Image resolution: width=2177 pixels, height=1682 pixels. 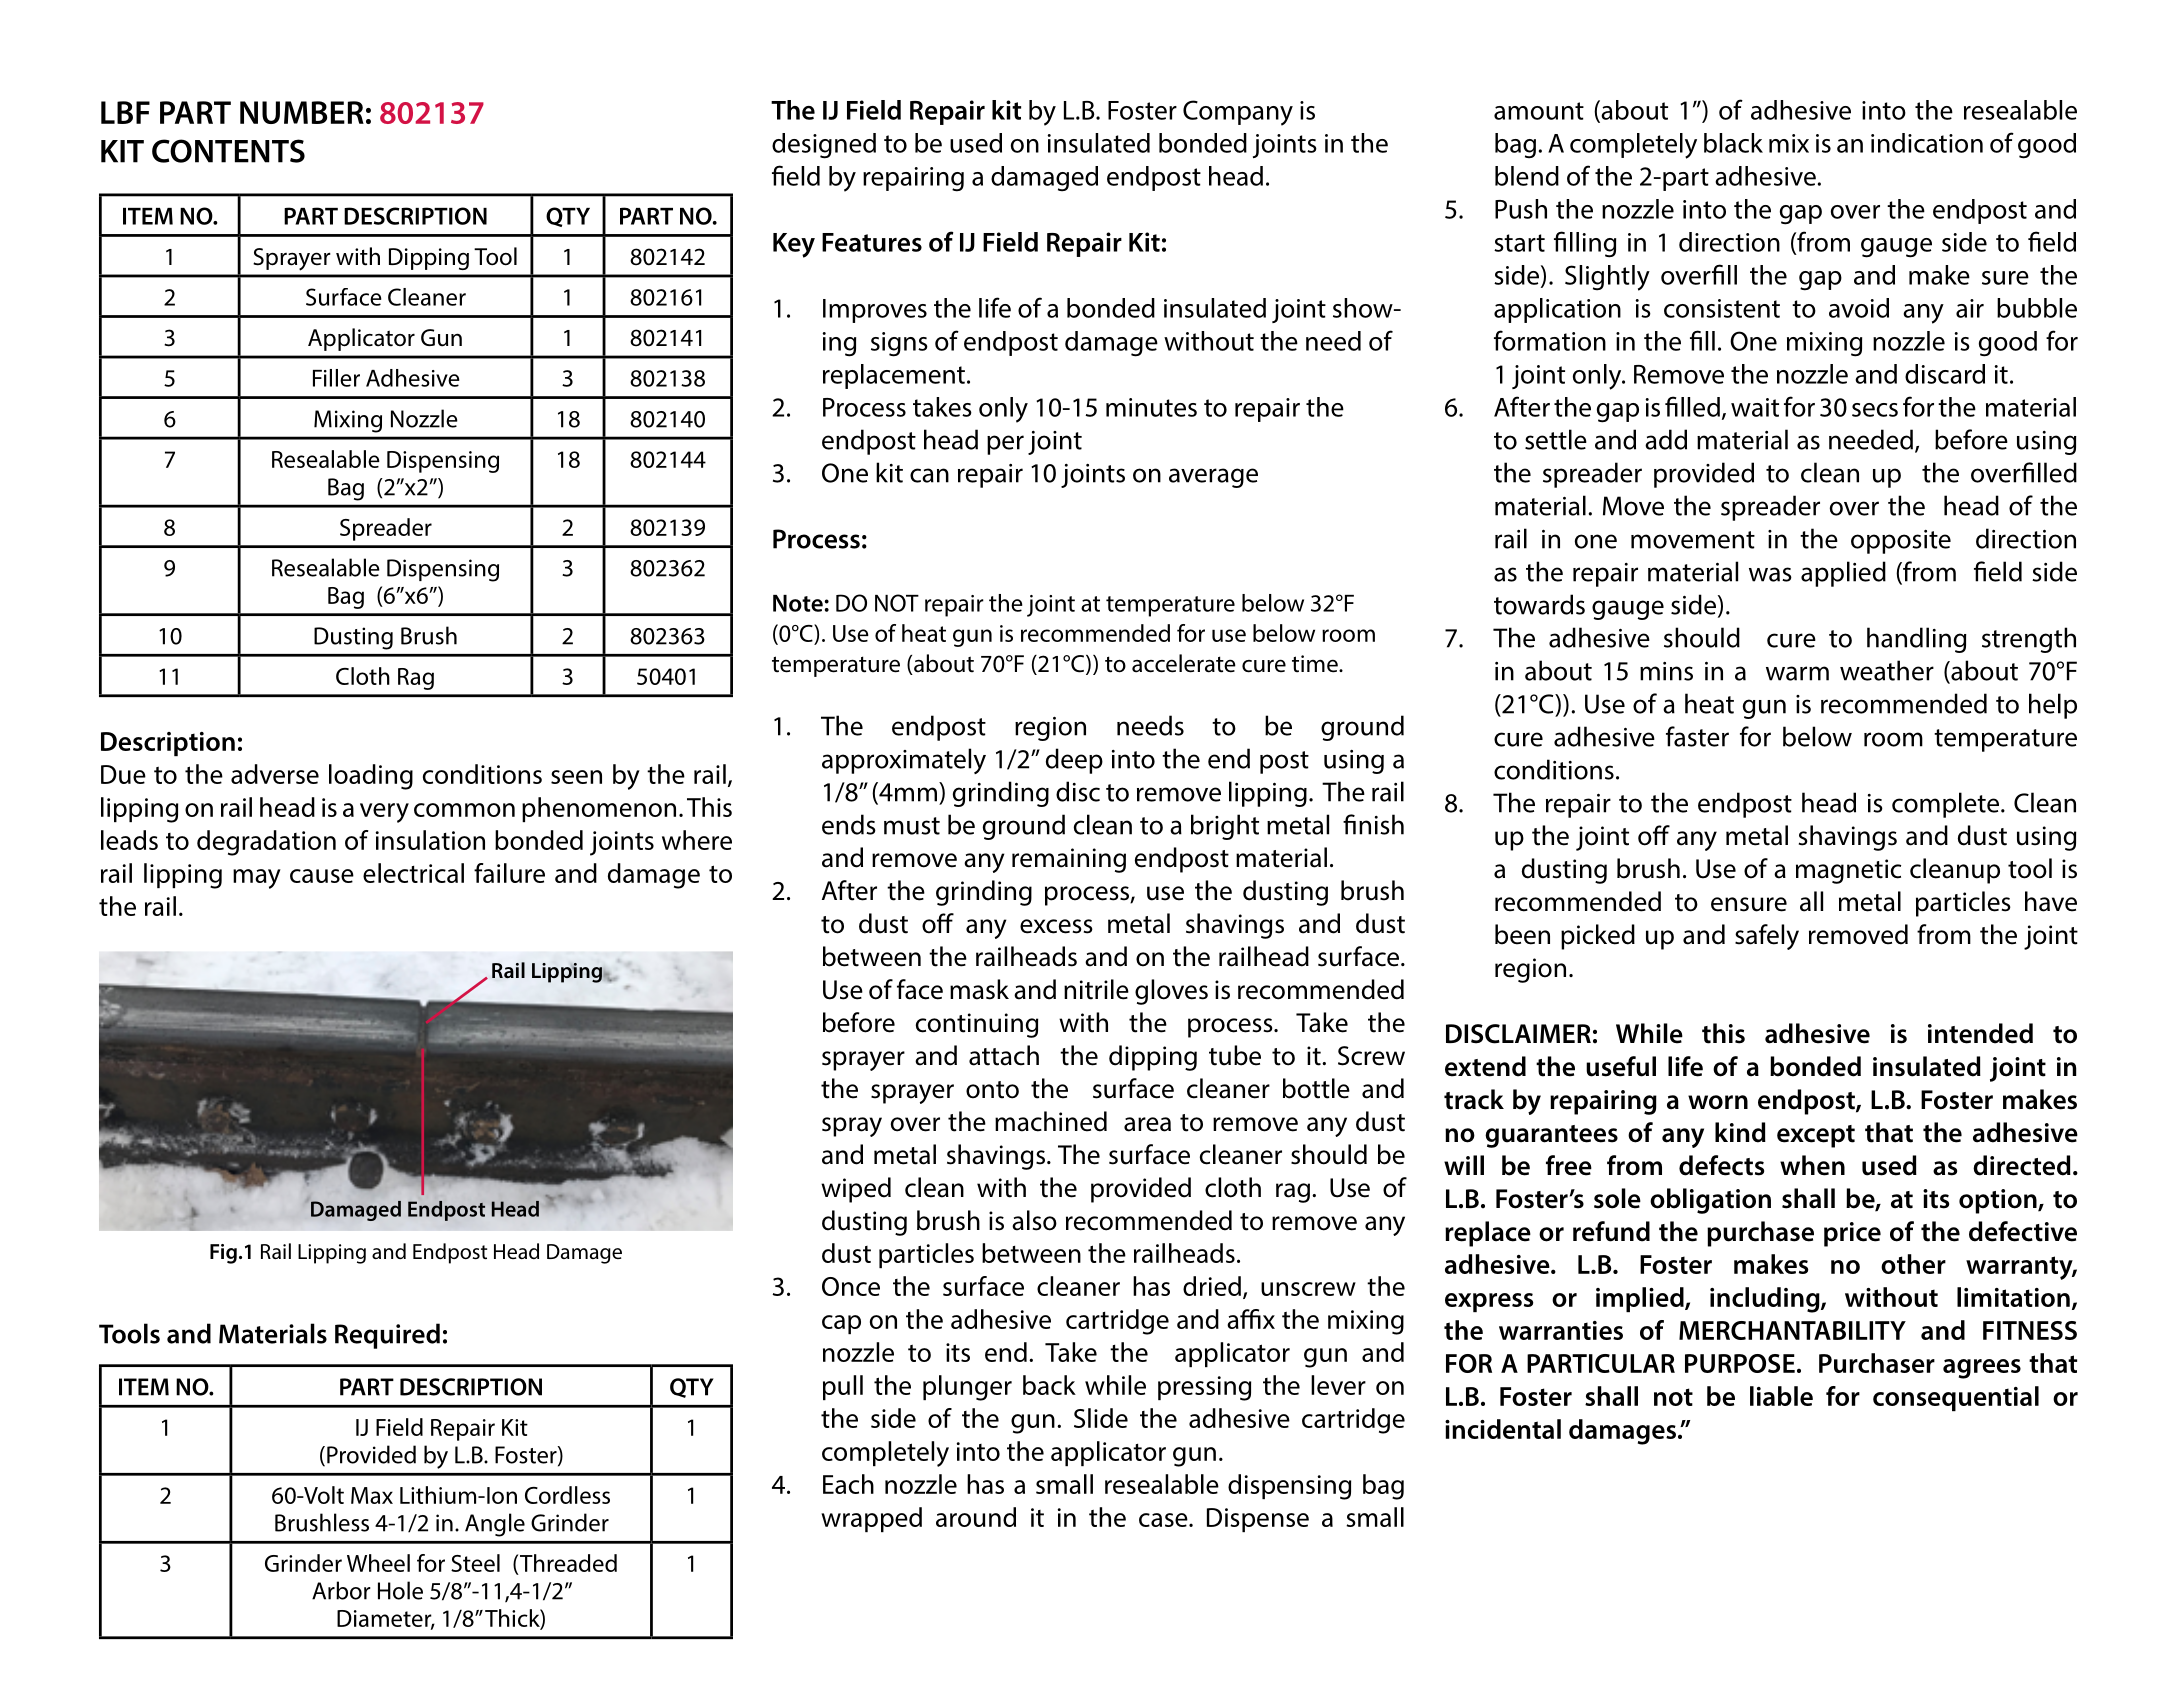 I want to click on liable, so click(x=1781, y=1396).
